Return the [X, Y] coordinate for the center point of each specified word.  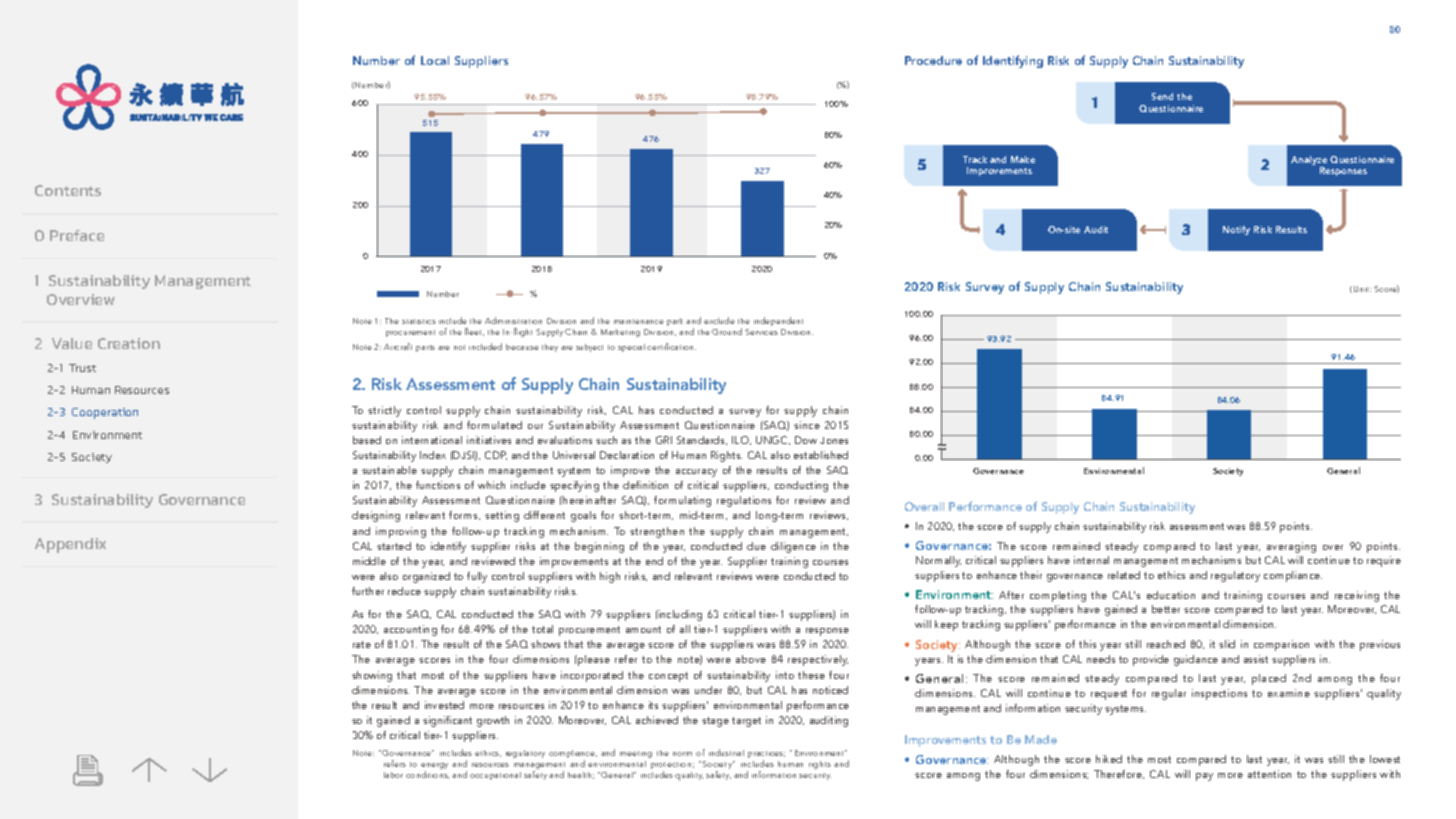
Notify [1236, 230]
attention [1269, 774]
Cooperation [105, 413]
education [1171, 595]
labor [393, 775]
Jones [834, 440]
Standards [702, 440]
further [368, 591]
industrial [726, 752]
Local [435, 60]
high [610, 577]
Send [1162, 96]
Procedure [933, 60]
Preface [77, 235]
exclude [719, 320]
